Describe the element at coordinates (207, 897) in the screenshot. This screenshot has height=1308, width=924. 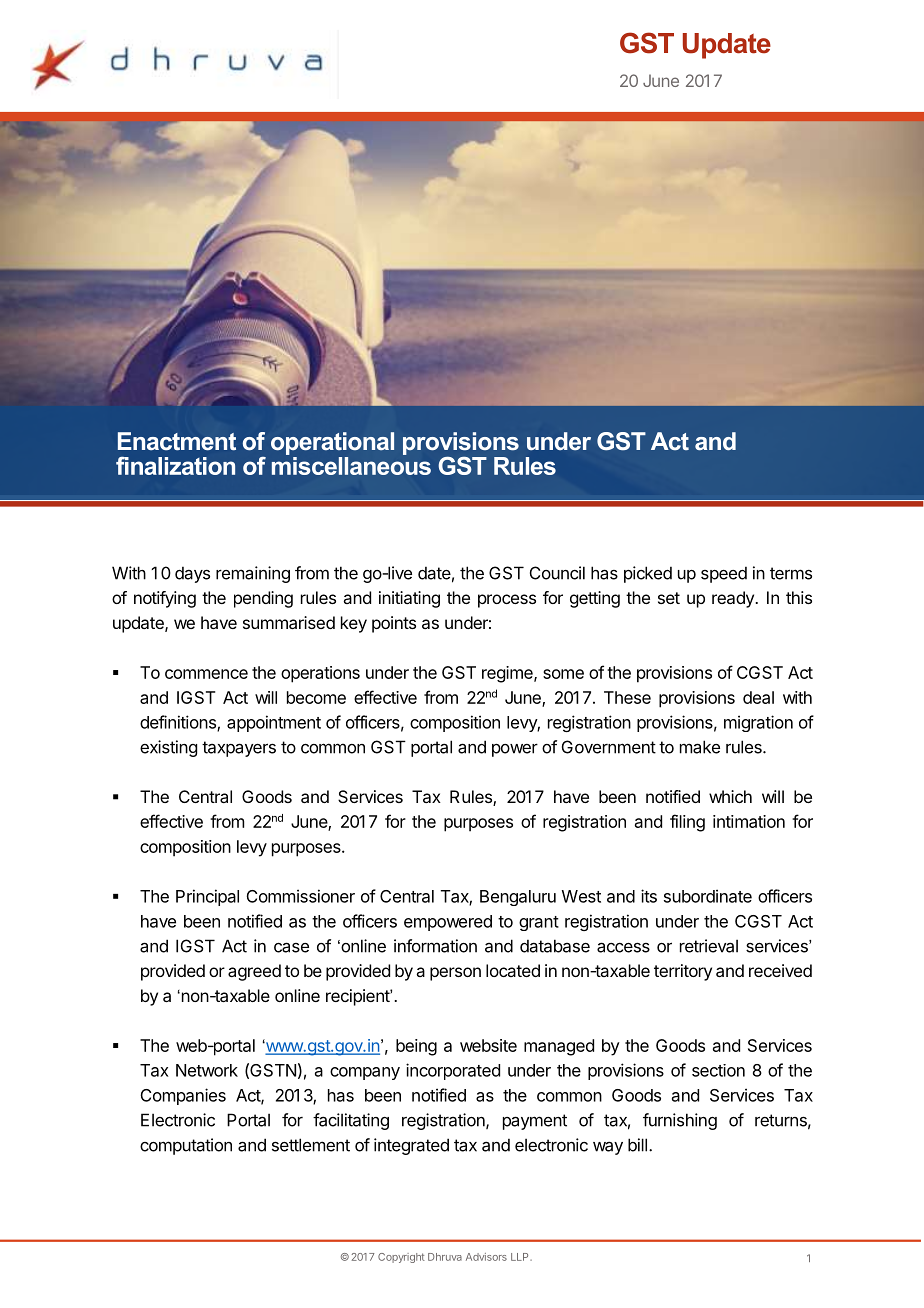
I see `Principal` at that location.
